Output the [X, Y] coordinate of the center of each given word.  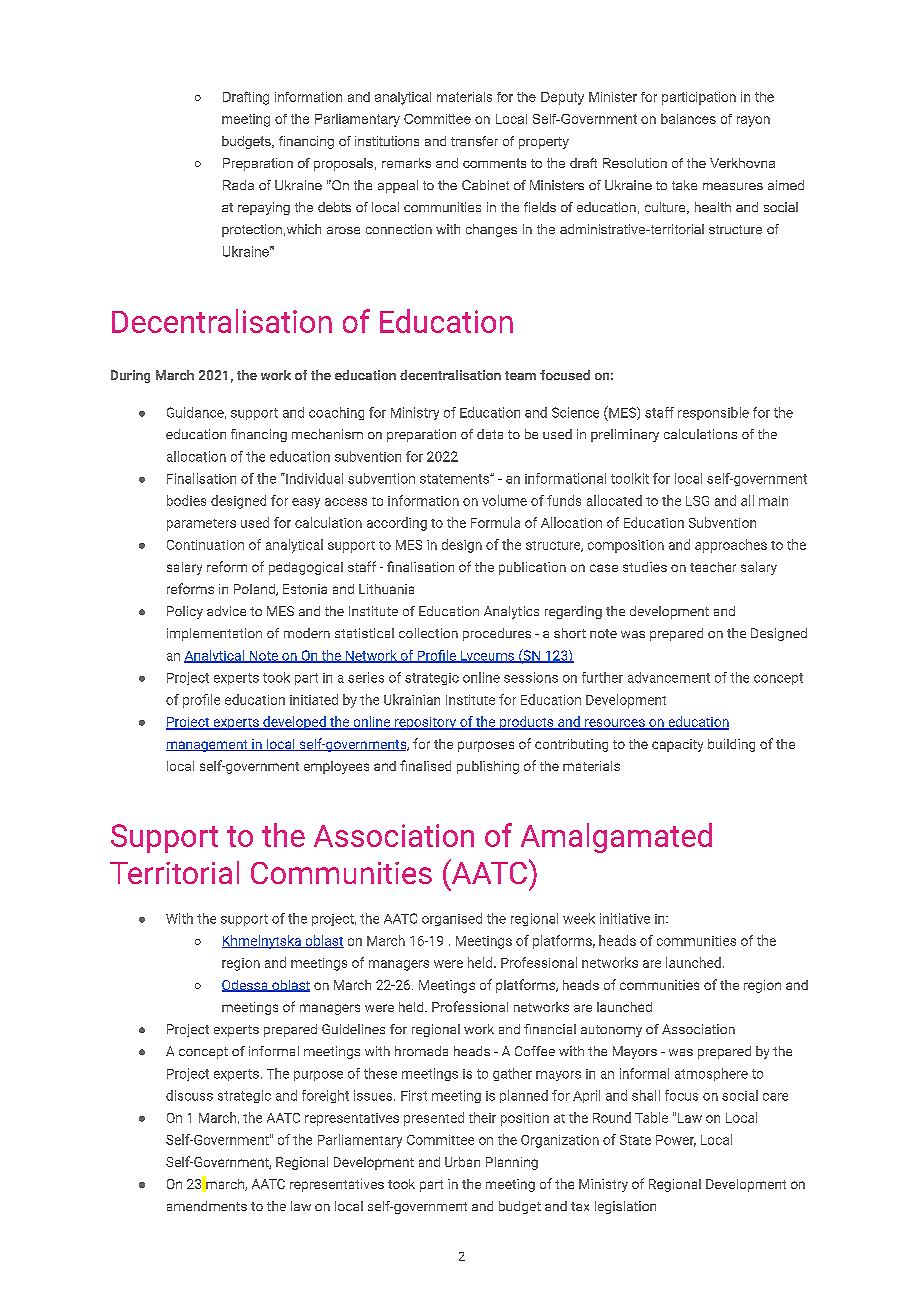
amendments [207, 1206]
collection [428, 633]
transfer [474, 141]
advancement [669, 677]
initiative [625, 918]
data [490, 434]
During [130, 376]
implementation [214, 634]
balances [688, 119]
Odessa [246, 986]
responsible [713, 413]
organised [452, 919]
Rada [238, 185]
